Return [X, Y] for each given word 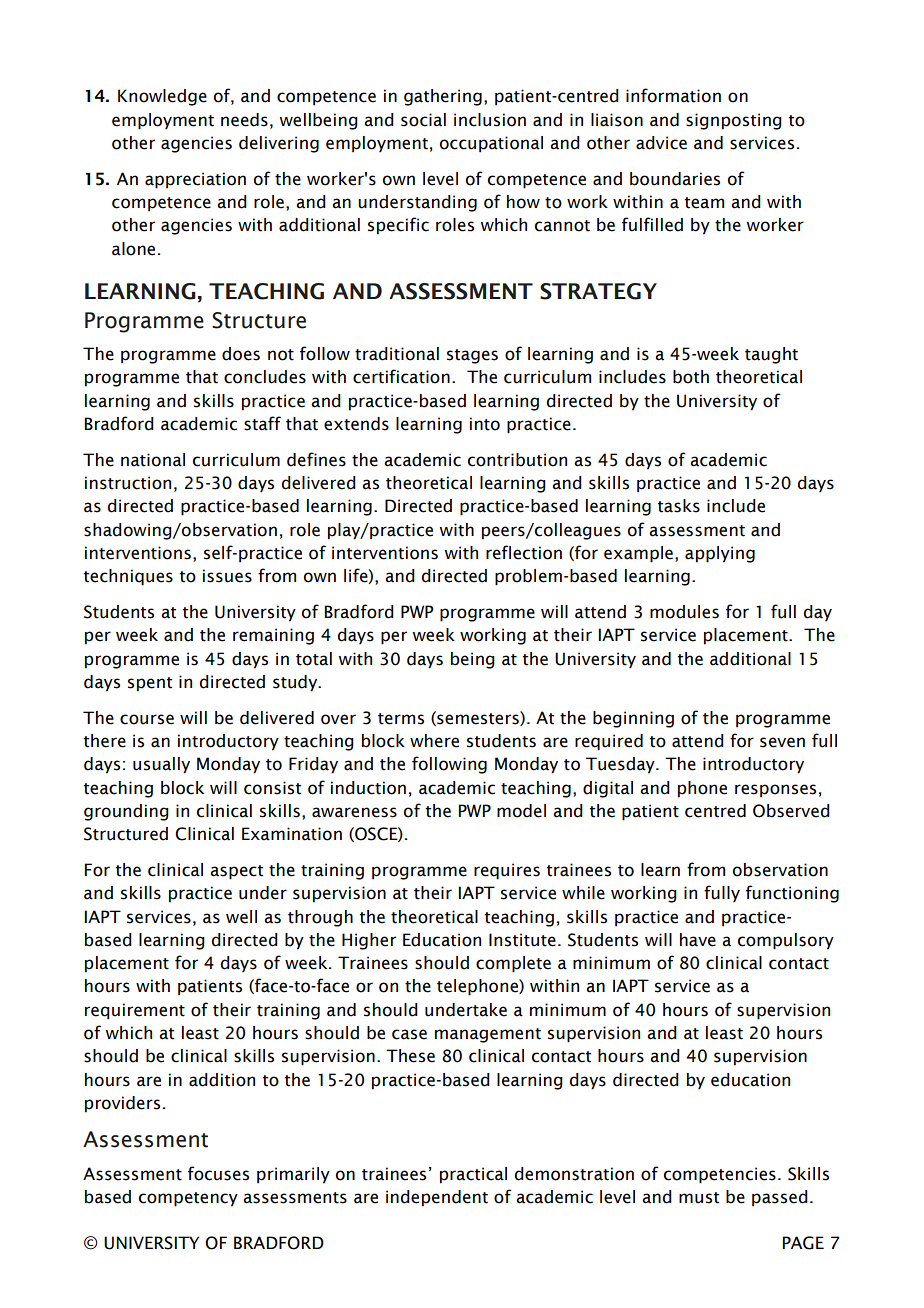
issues [227, 576]
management [488, 1035]
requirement [135, 1011]
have [698, 940]
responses [775, 791]
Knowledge [162, 97]
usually [161, 765]
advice [661, 143]
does [241, 354]
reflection [524, 552]
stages [472, 356]
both [691, 377]
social [423, 120]
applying [720, 554]
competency [188, 1199]
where [434, 741]
